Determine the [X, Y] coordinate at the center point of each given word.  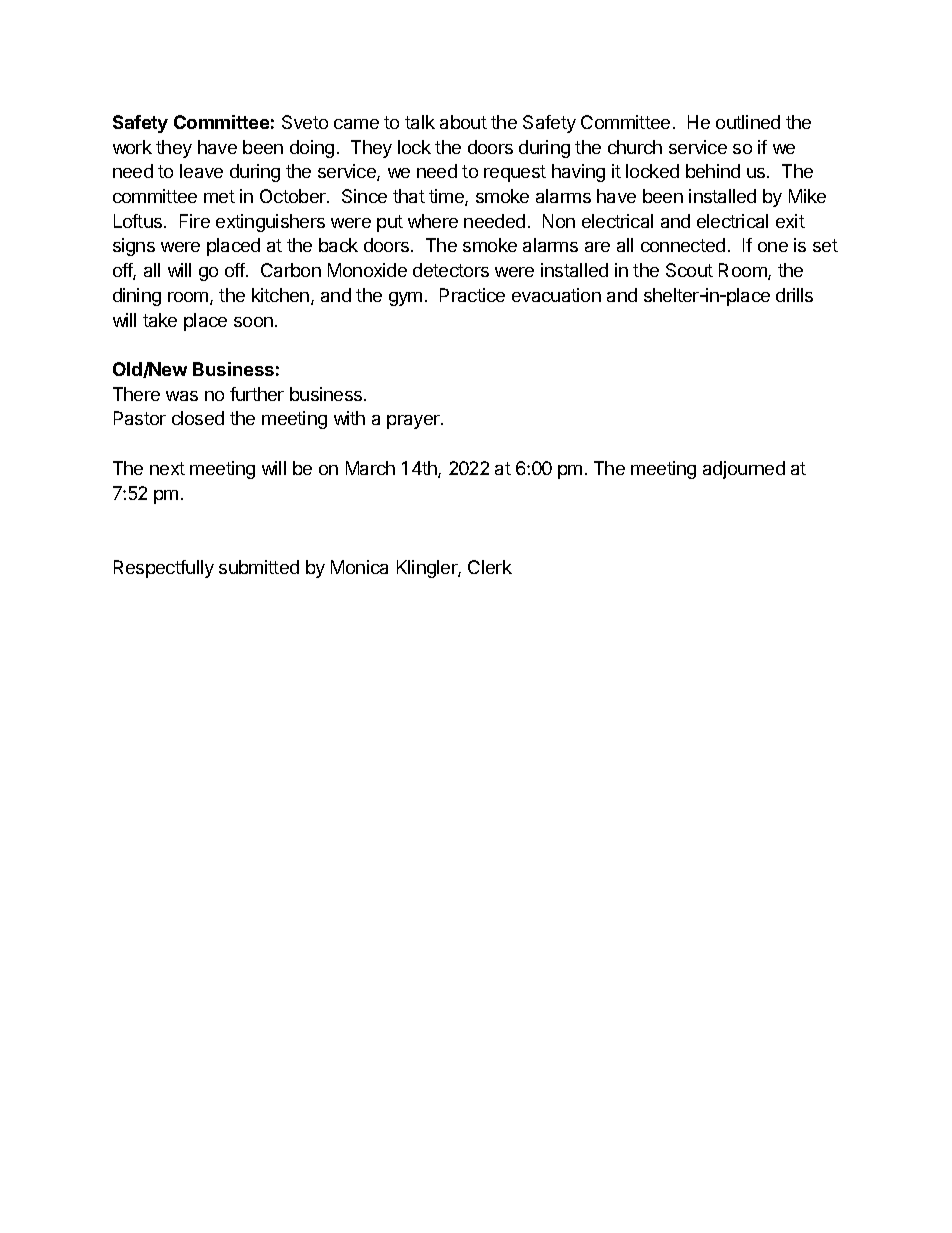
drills [794, 295]
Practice [472, 295]
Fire [195, 221]
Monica [359, 567]
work [132, 147]
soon [253, 322]
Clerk [490, 567]
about [463, 122]
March [370, 468]
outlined [748, 122]
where [433, 221]
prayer [414, 422]
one [773, 247]
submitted [259, 567]
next [167, 468]
